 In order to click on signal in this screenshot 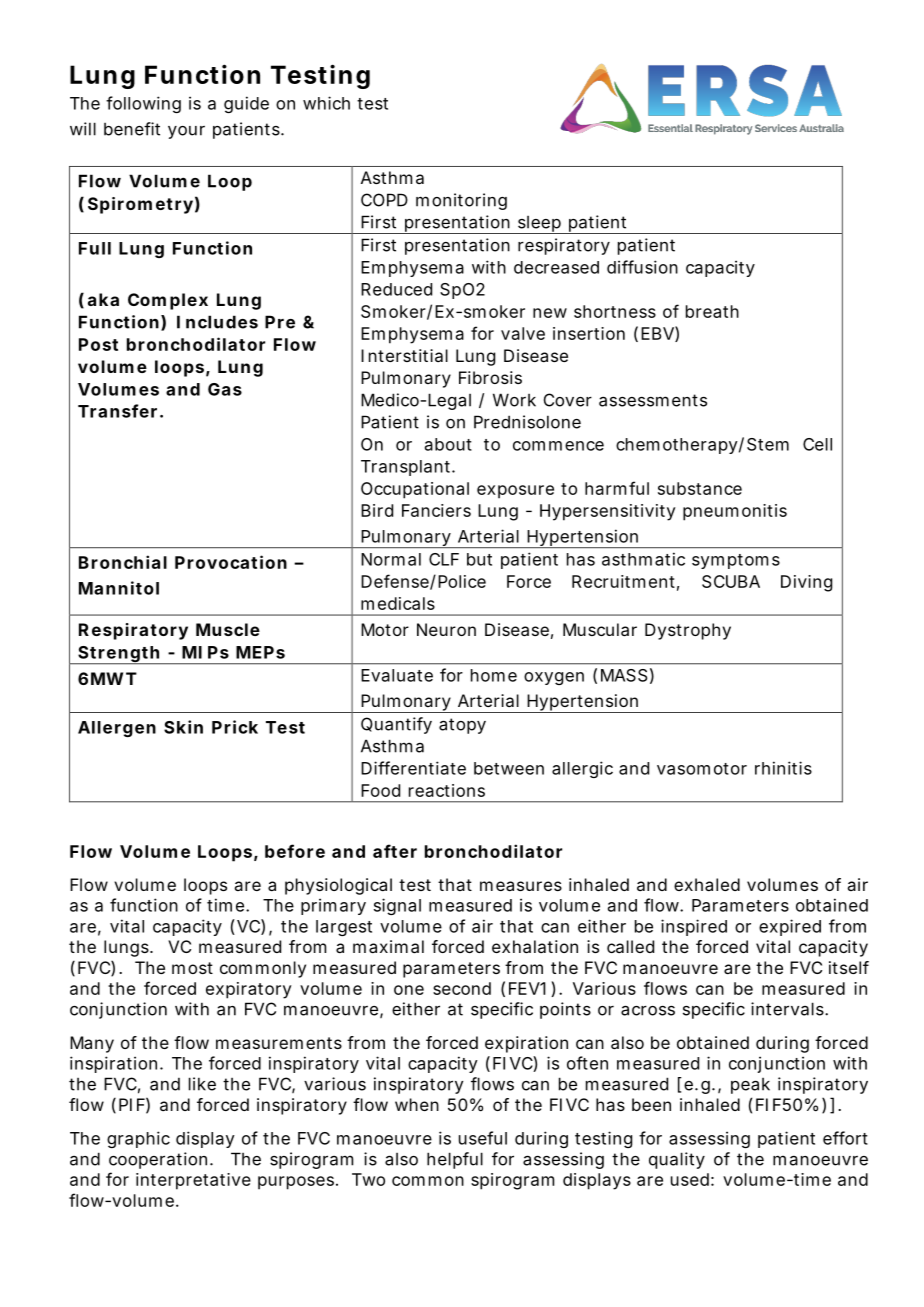, I will do `click(397, 906)`.
